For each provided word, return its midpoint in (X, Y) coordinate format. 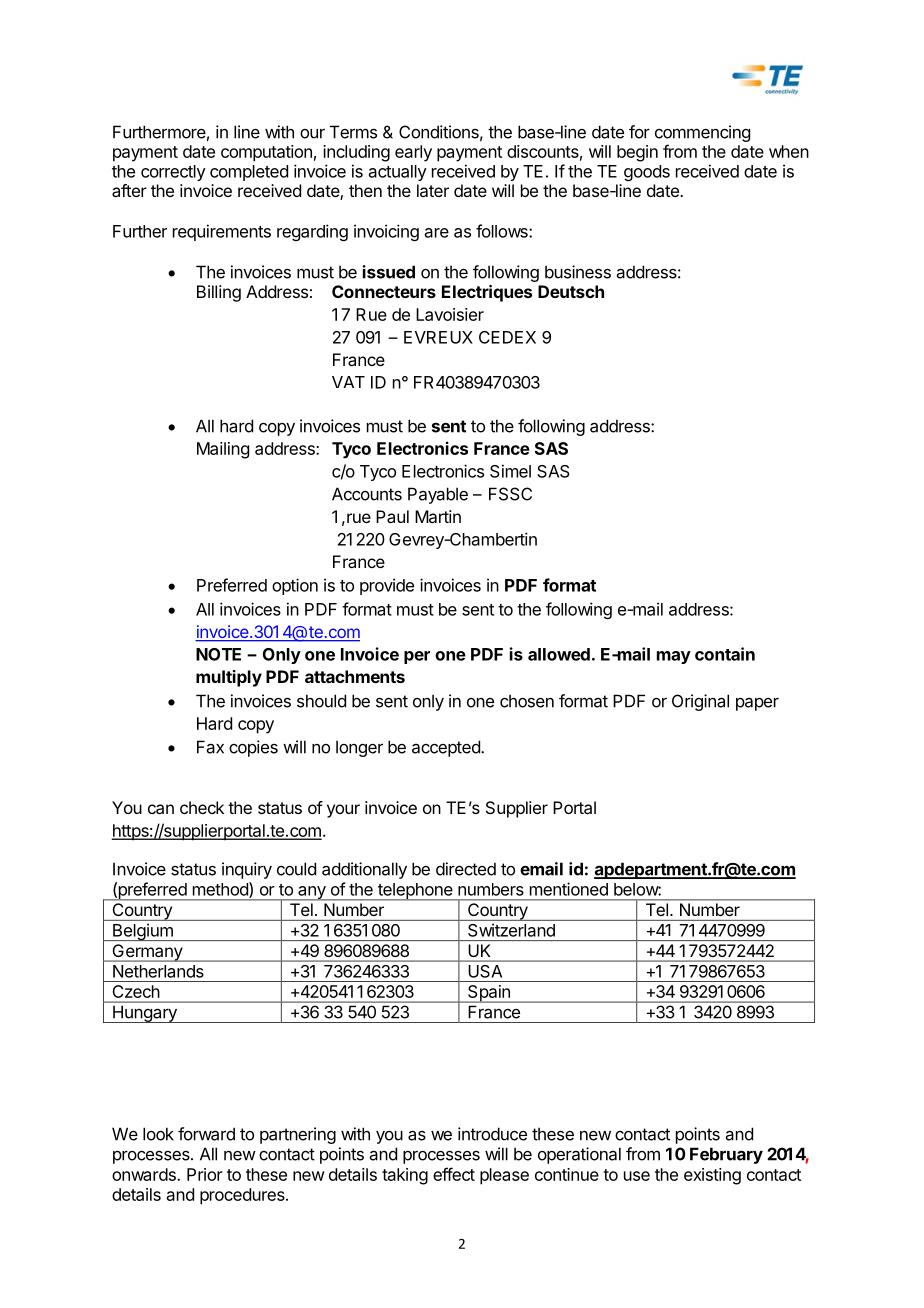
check (202, 807)
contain (725, 654)
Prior (205, 1174)
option (295, 586)
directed (466, 869)
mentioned (569, 889)
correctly (173, 173)
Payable (438, 495)
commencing (702, 133)
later (433, 190)
